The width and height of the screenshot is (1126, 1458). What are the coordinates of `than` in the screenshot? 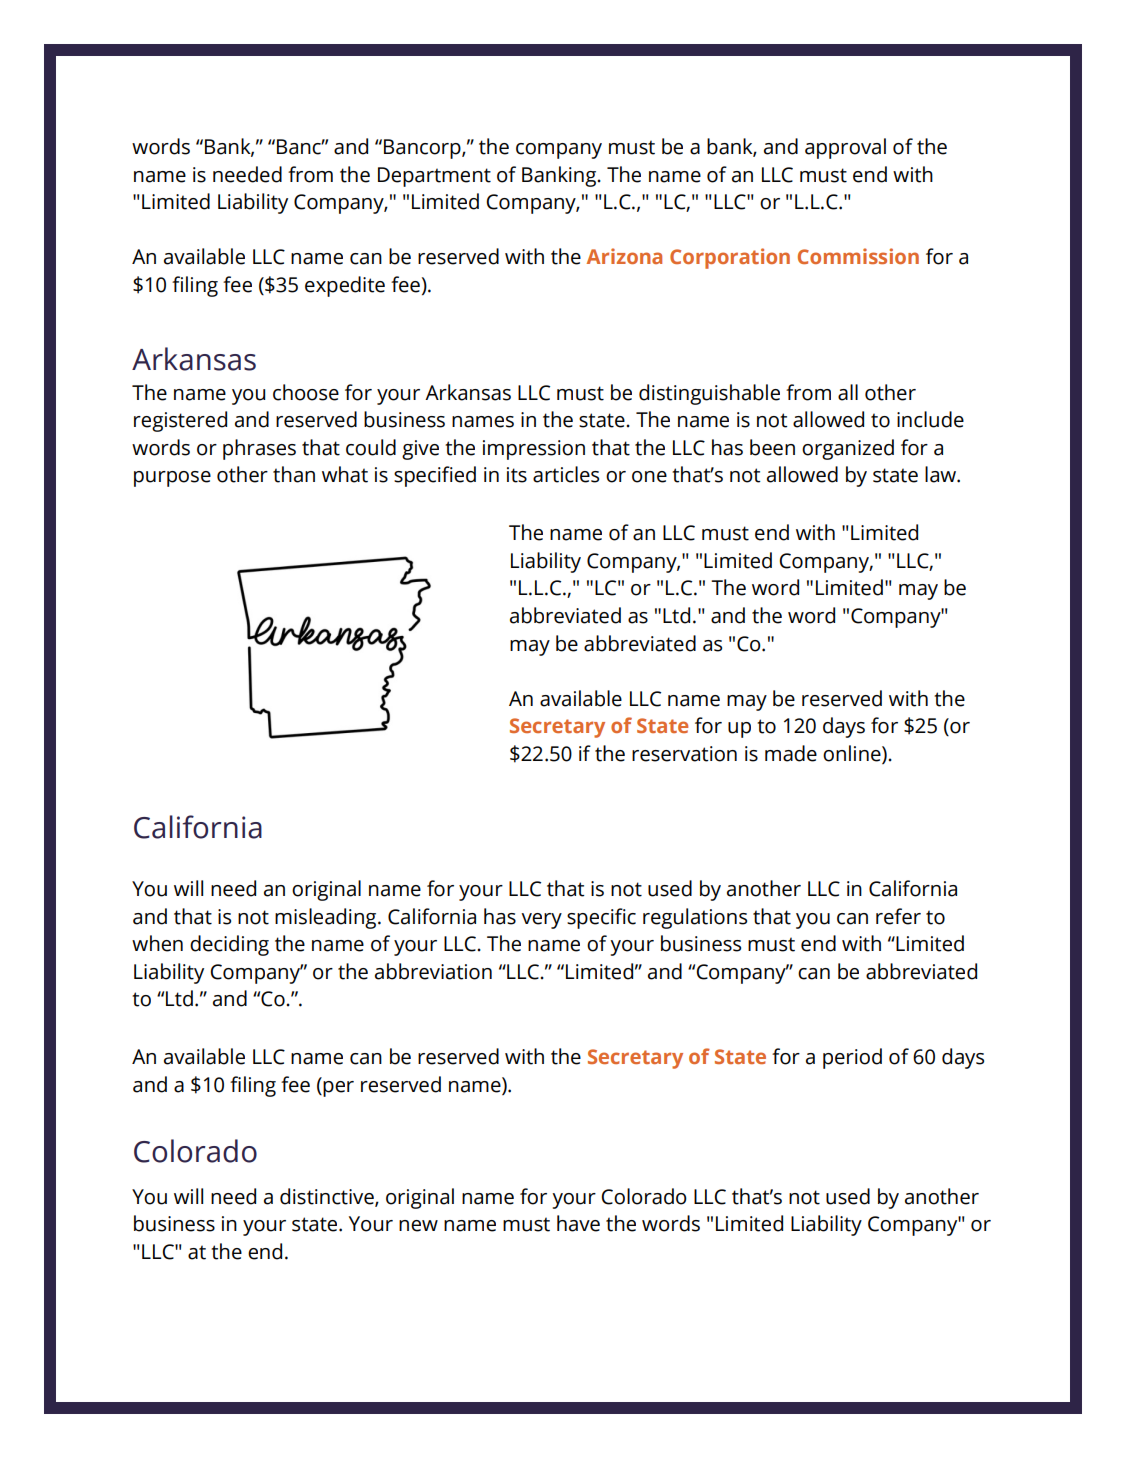 It's located at (294, 474).
